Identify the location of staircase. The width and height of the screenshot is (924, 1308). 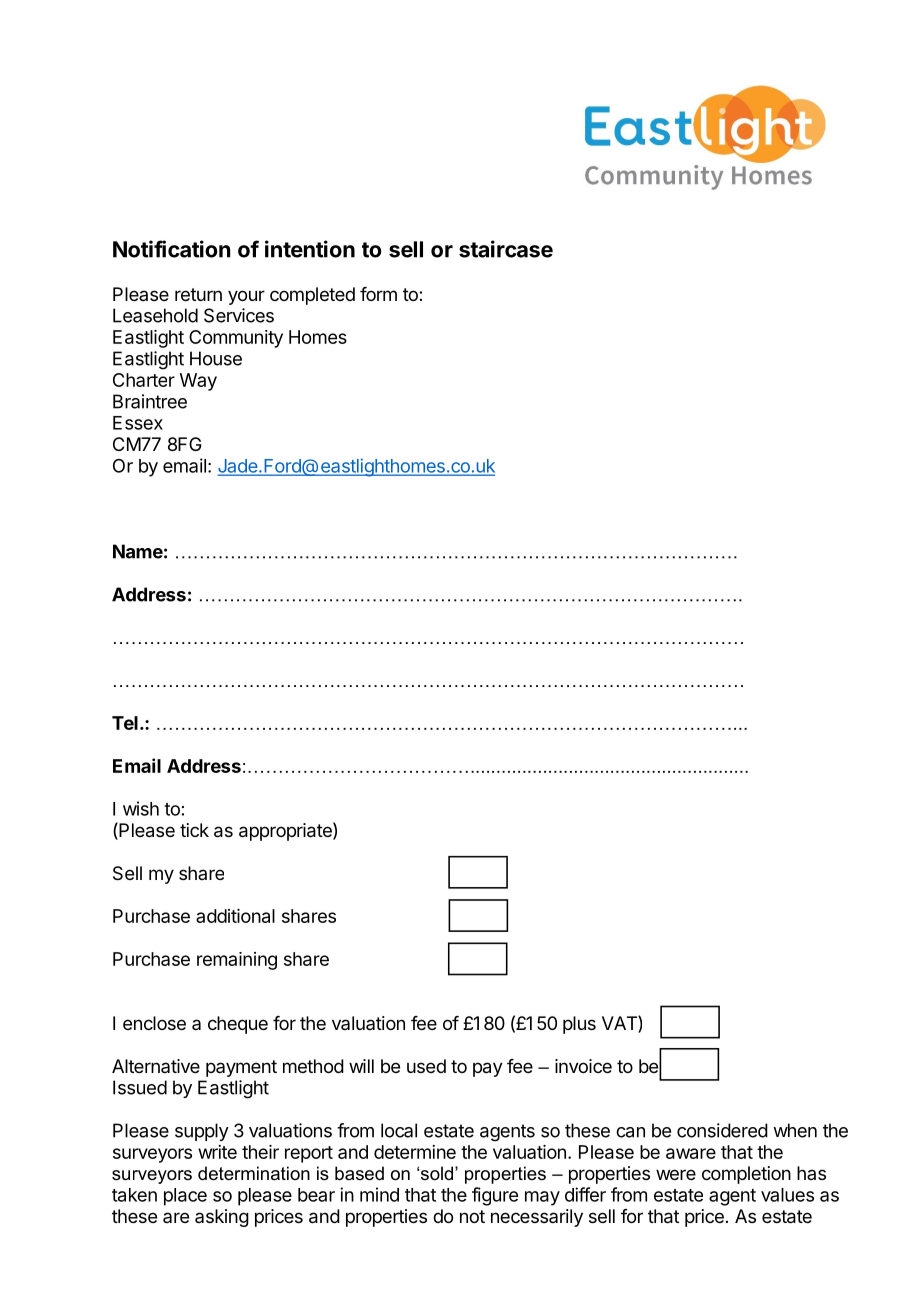
(506, 249).
